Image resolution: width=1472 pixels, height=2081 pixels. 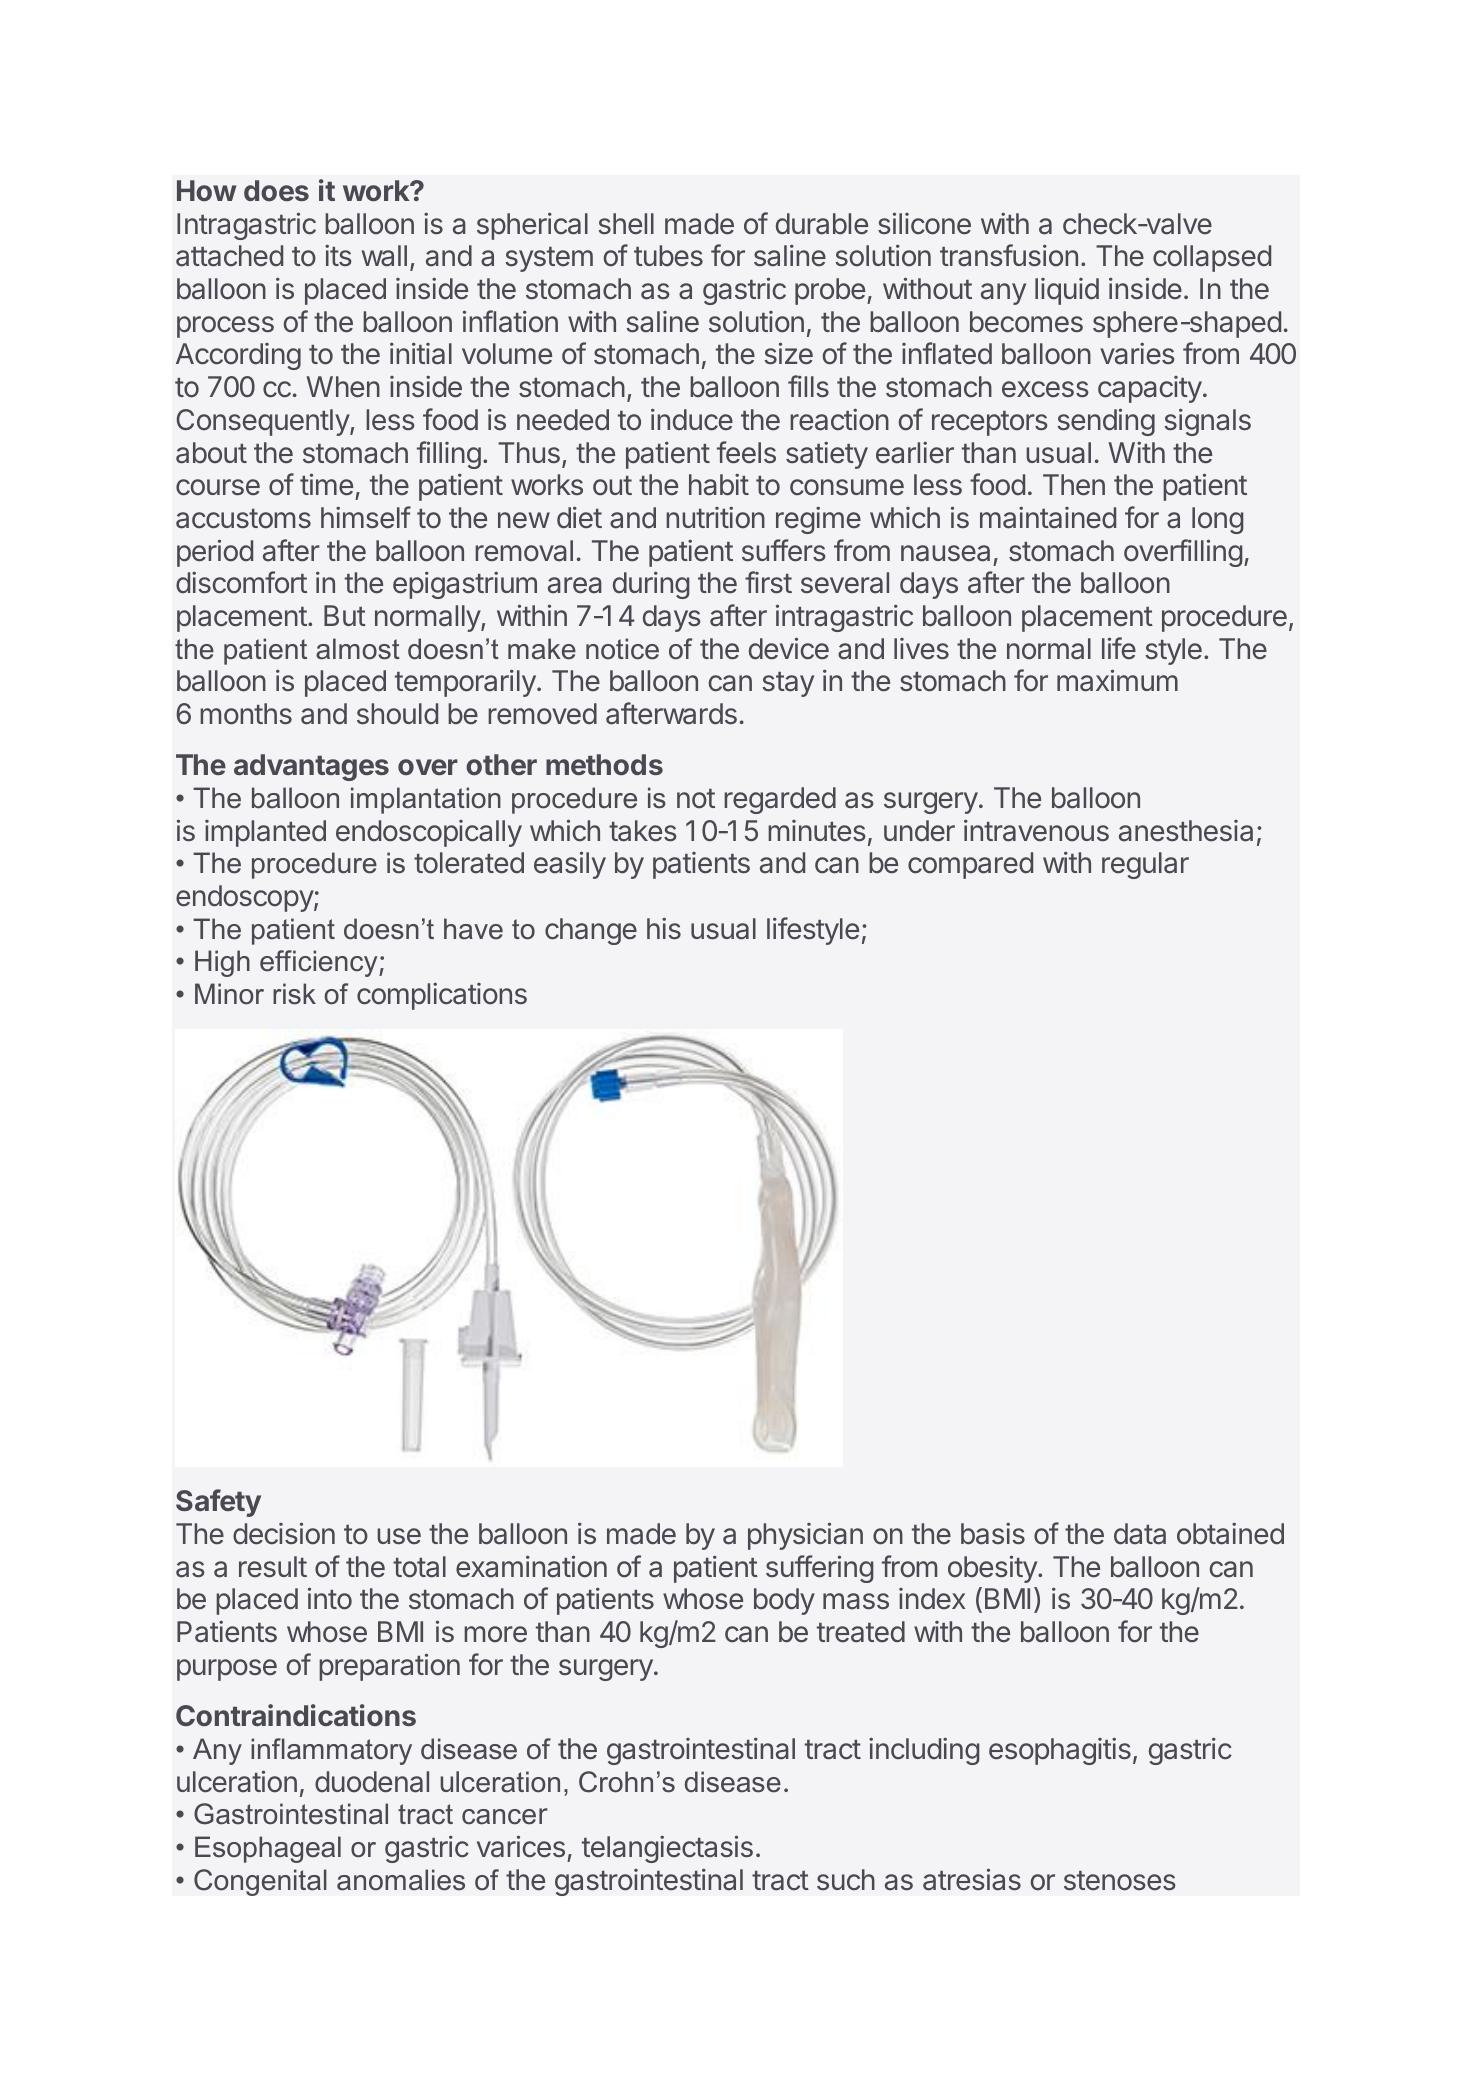 I want to click on implanted, so click(x=265, y=833).
